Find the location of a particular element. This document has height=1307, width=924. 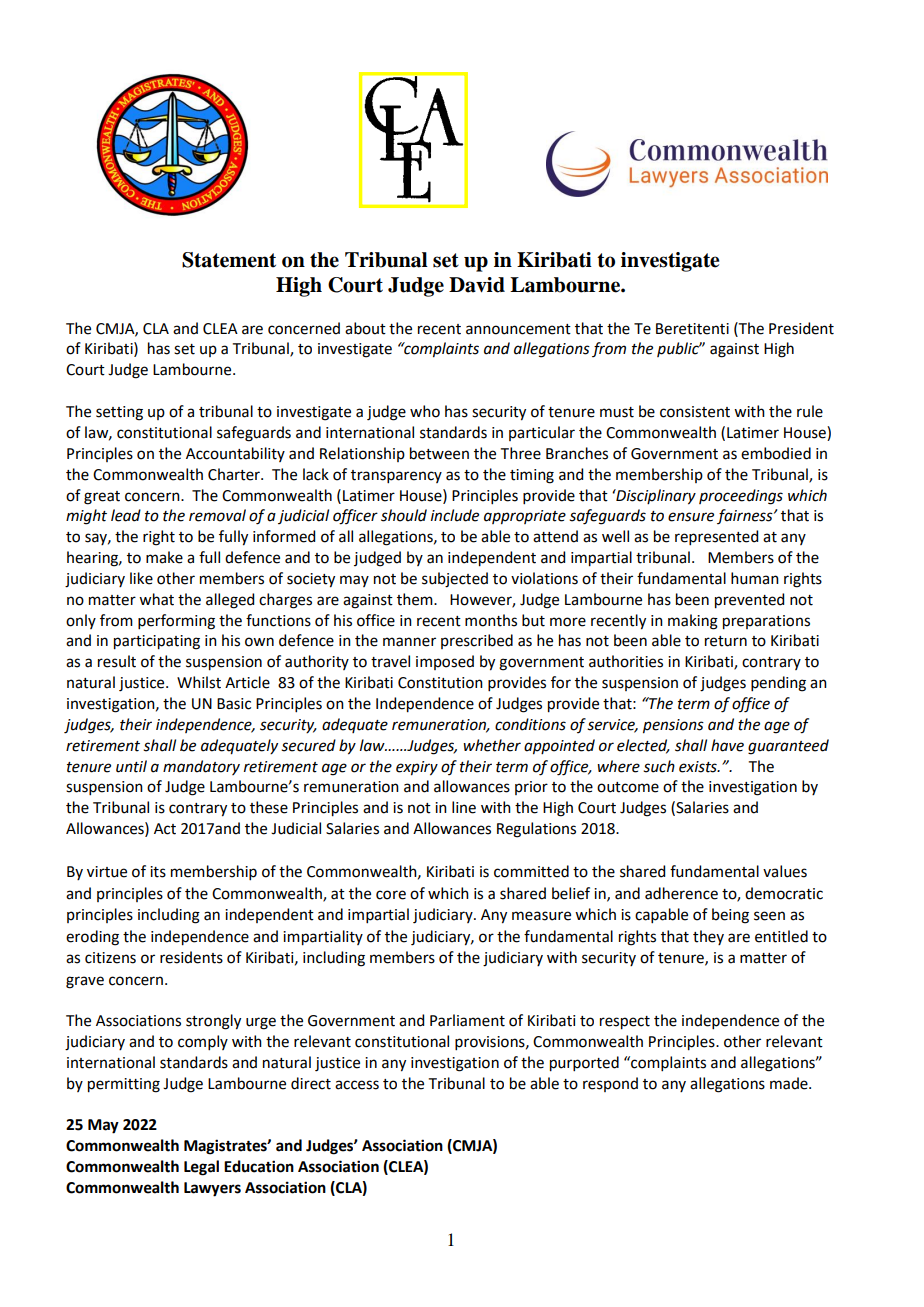

Legal is located at coordinates (201, 1168).
